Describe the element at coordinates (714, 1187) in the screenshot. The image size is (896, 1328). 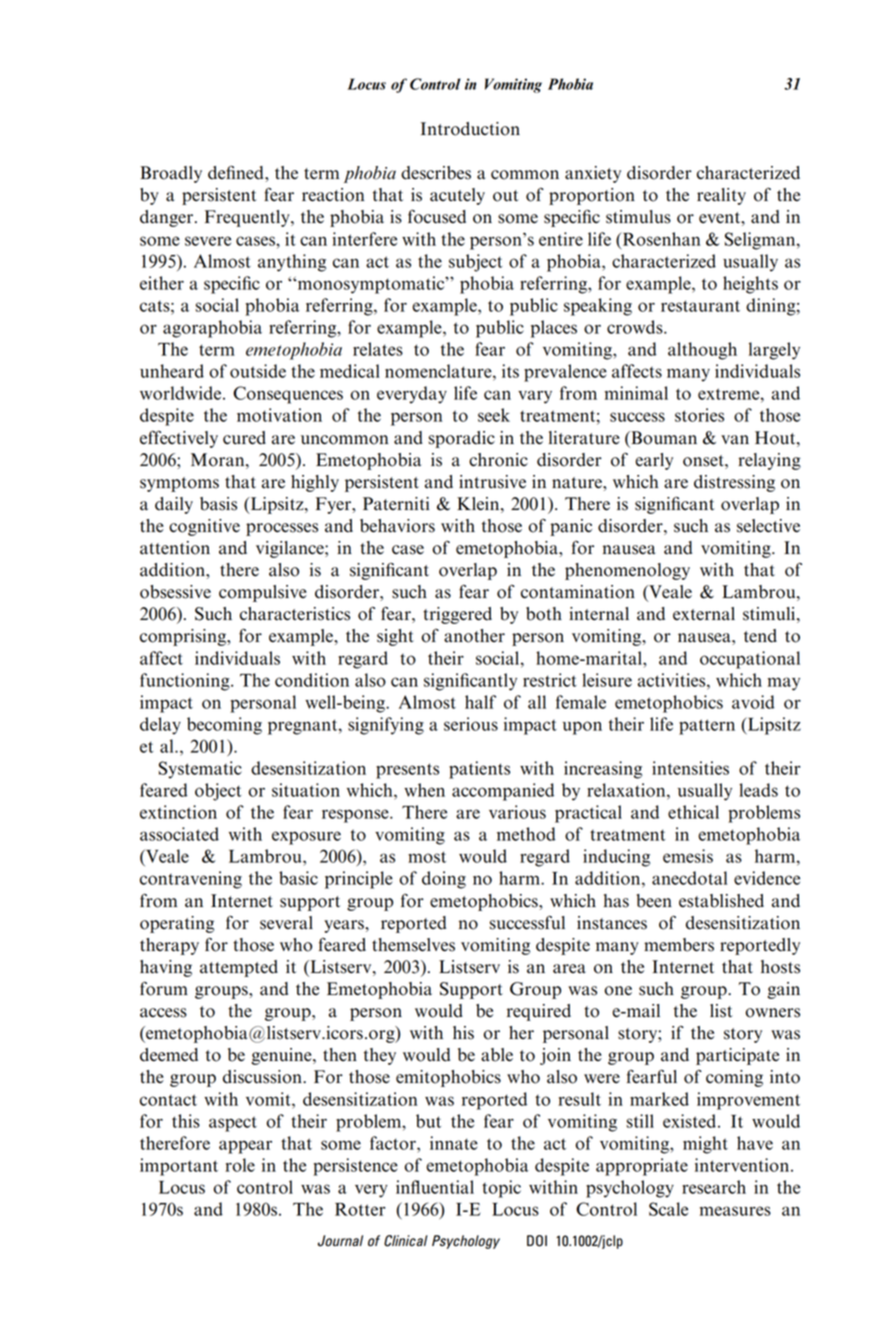
I see `research` at that location.
